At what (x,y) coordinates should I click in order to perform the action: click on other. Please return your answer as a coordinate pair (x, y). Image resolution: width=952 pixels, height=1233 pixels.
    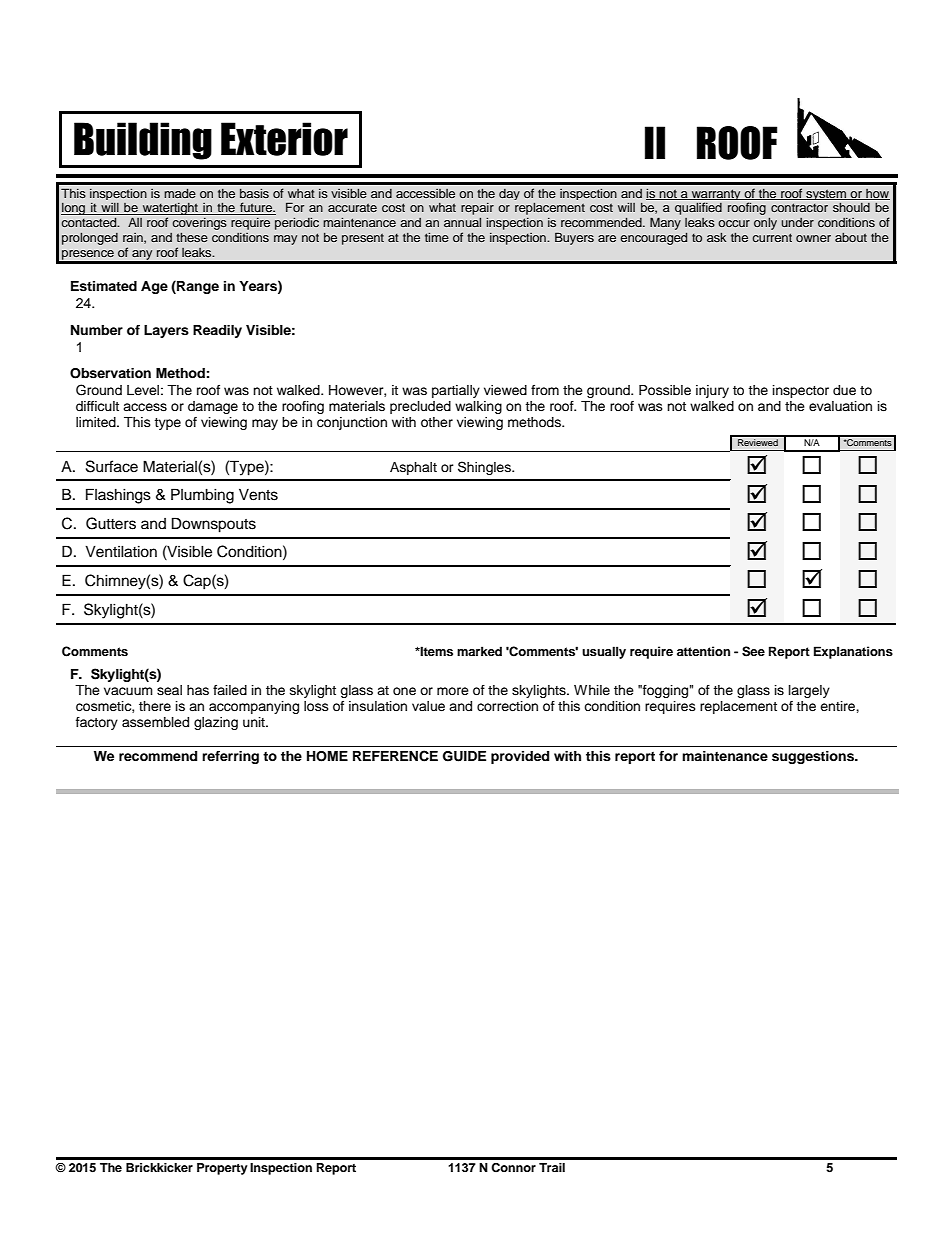
    Looking at the image, I should click on (437, 422).
